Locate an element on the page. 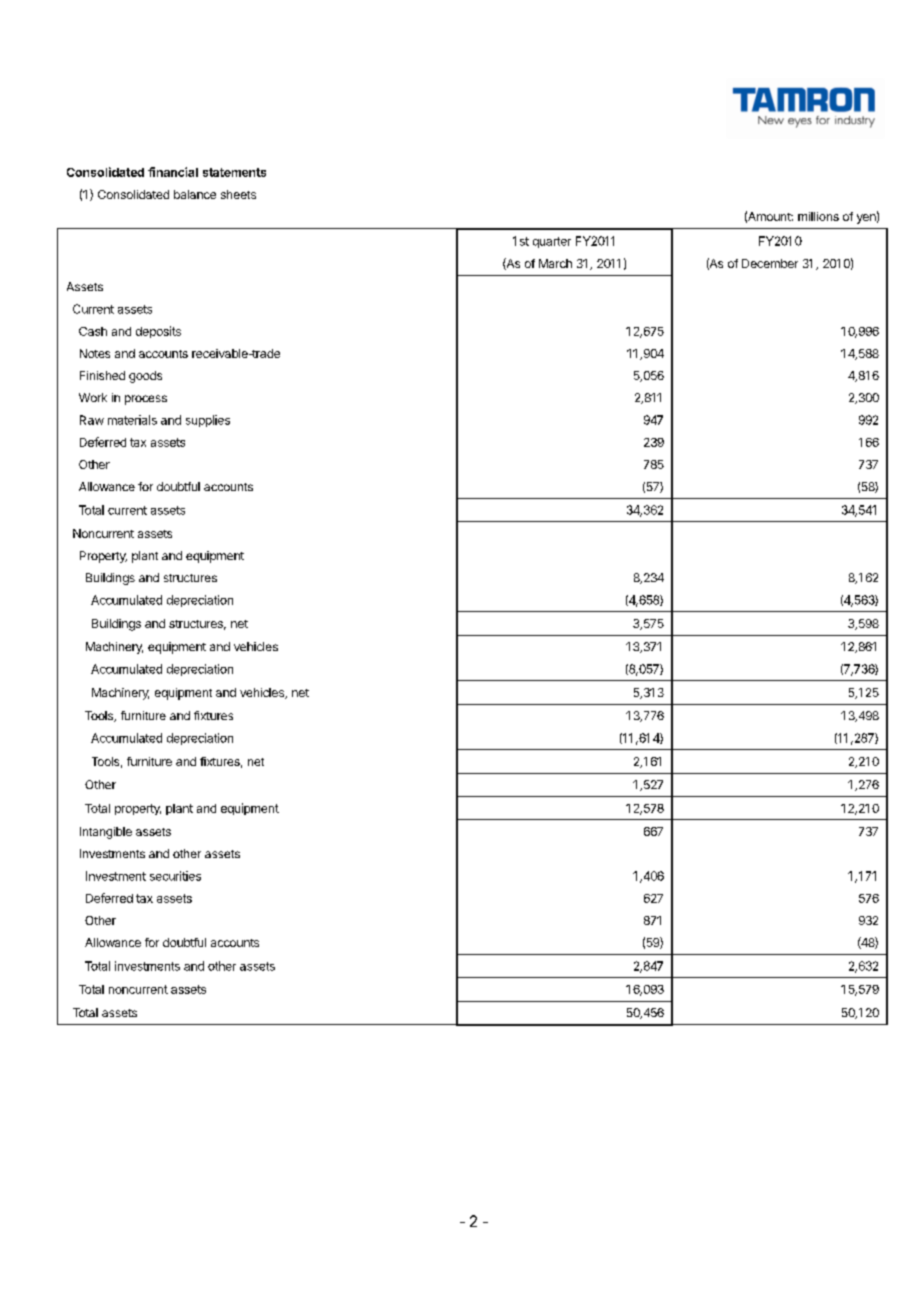 This image has height=1308, width=924. December is located at coordinates (770, 263).
